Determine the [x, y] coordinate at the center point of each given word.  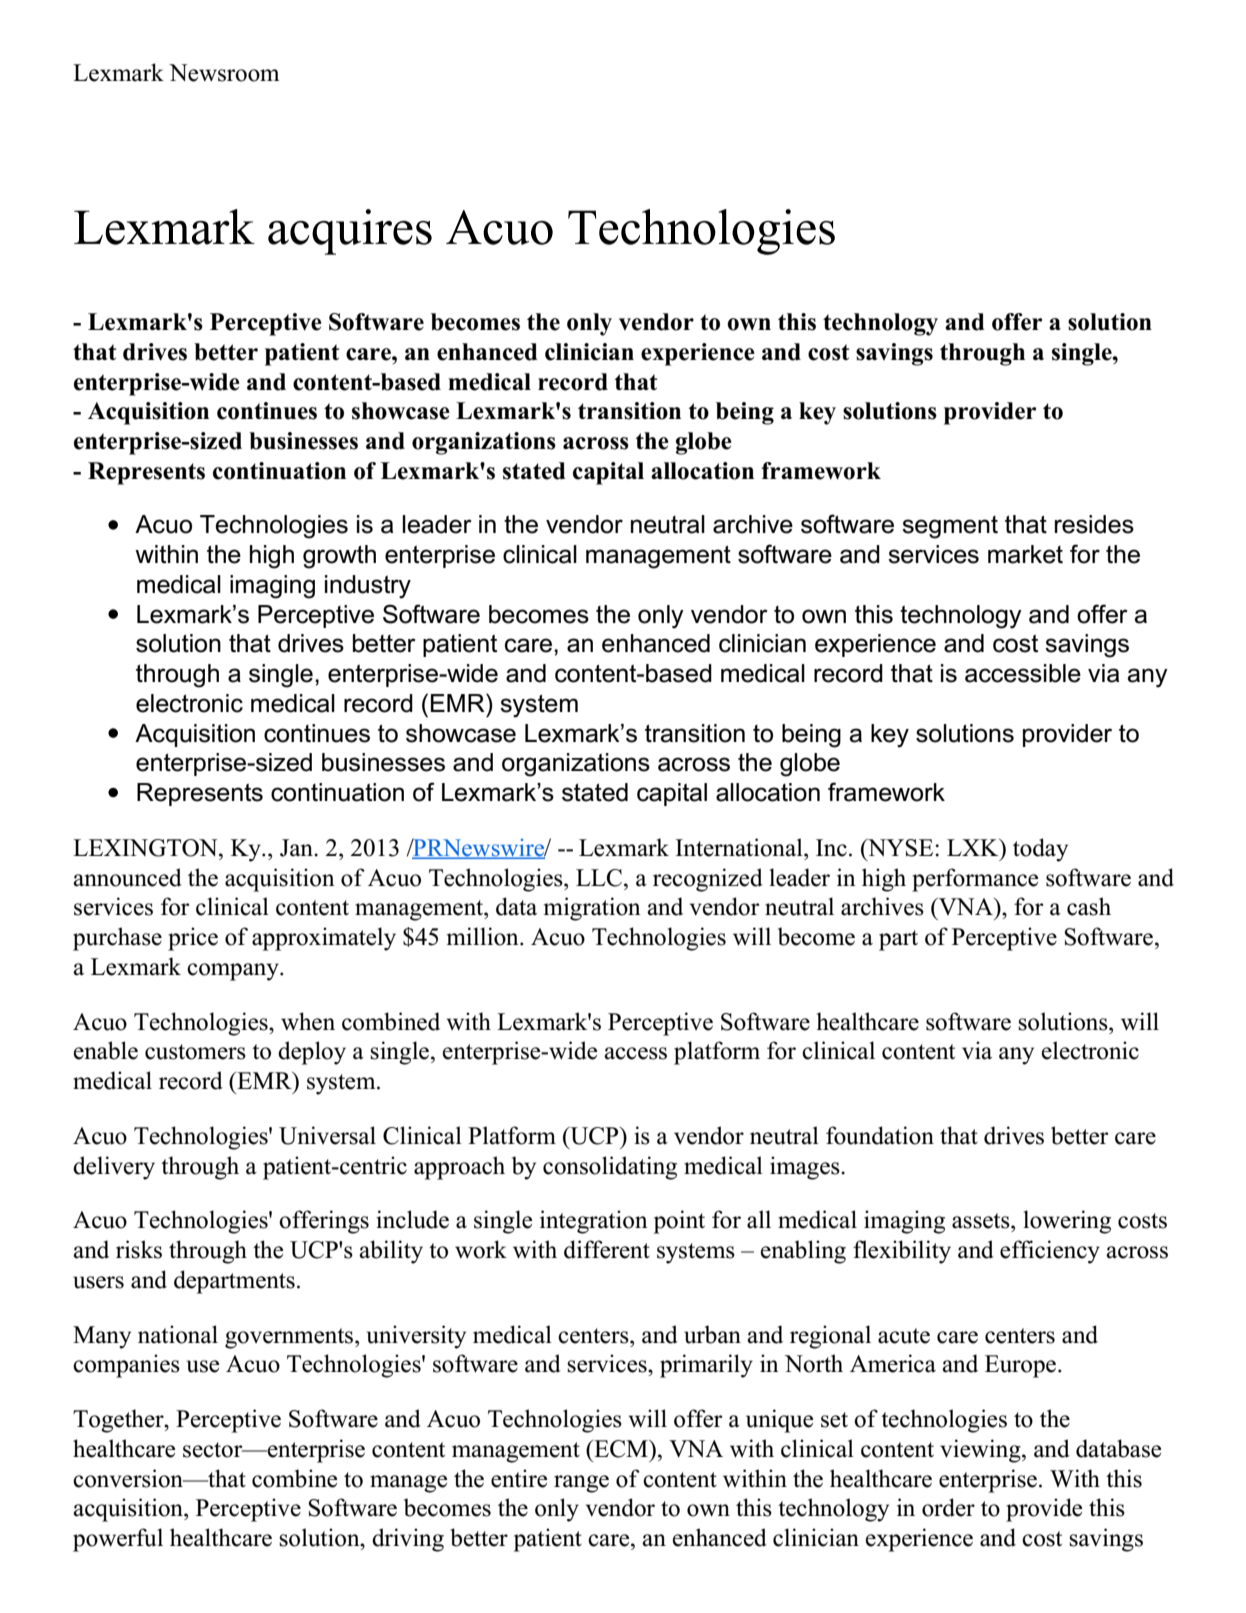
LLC [600, 878]
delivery [114, 1168]
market [1025, 554]
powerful [118, 1540]
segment [950, 527]
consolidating [610, 1168]
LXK [974, 847]
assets [982, 1221]
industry [368, 587]
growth [339, 557]
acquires [350, 232]
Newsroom [224, 73]
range [581, 1484]
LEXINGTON [146, 848]
